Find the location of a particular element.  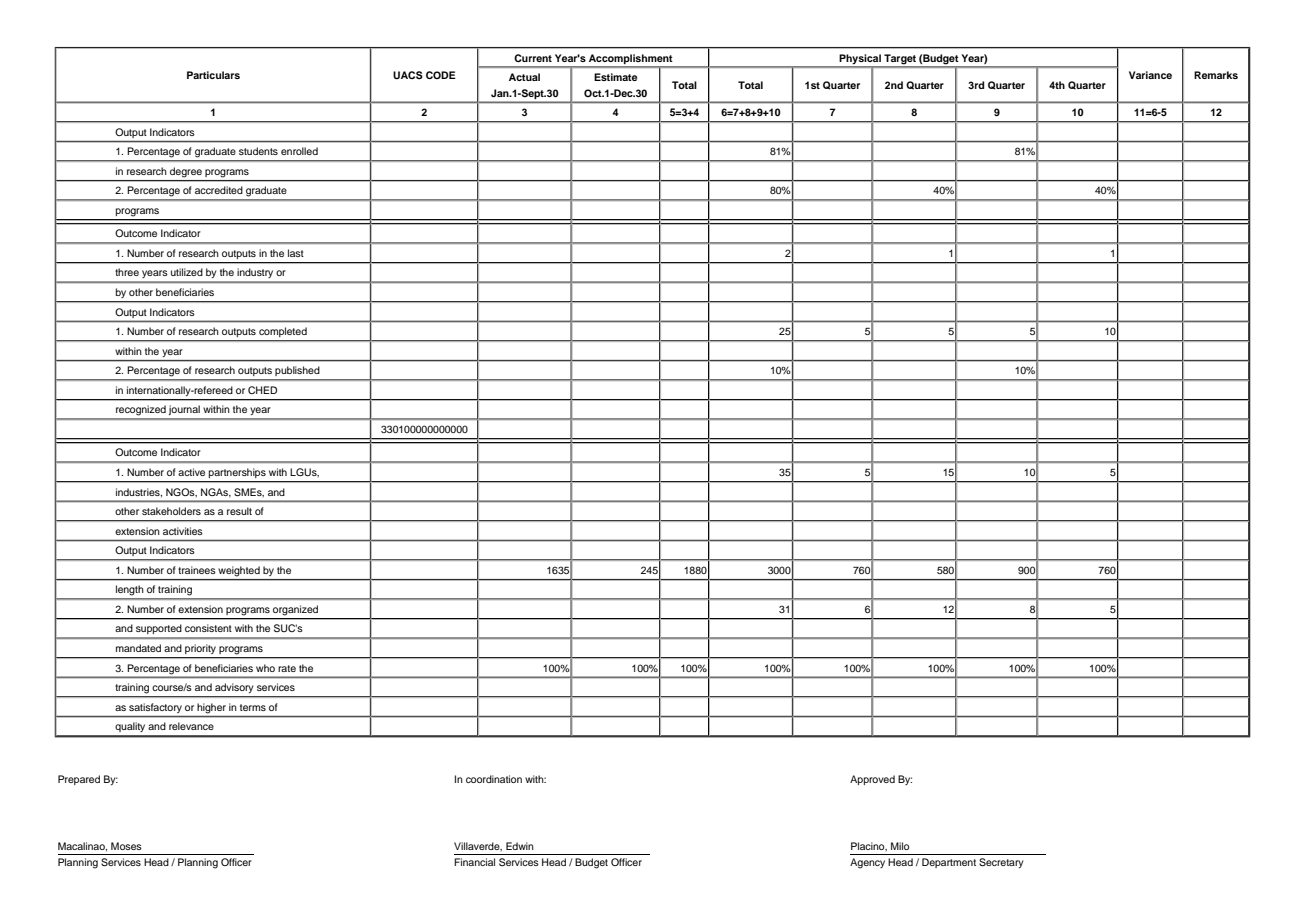

Particulars is located at coordinates (213, 75).
